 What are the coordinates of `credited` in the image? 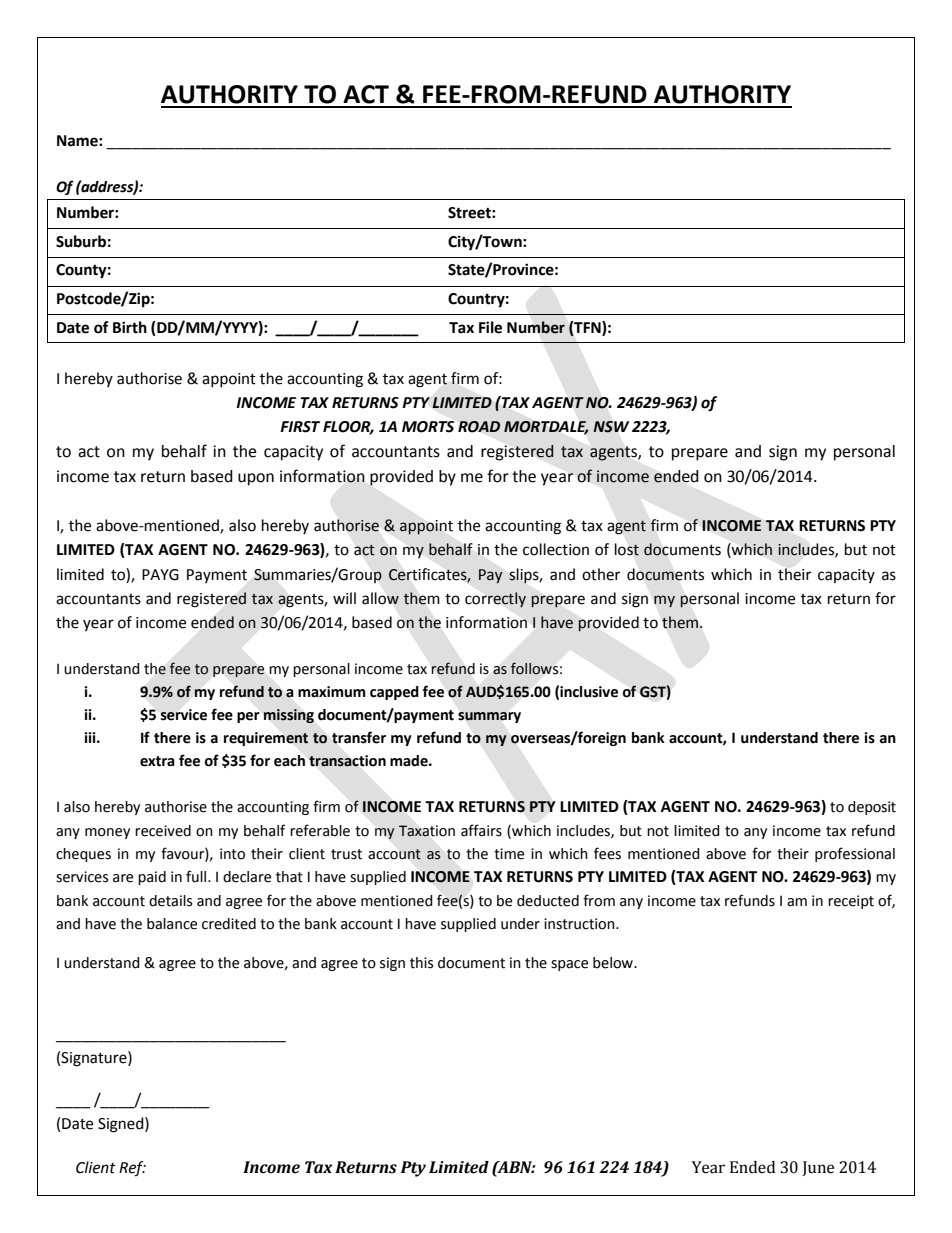 It's located at (229, 924).
